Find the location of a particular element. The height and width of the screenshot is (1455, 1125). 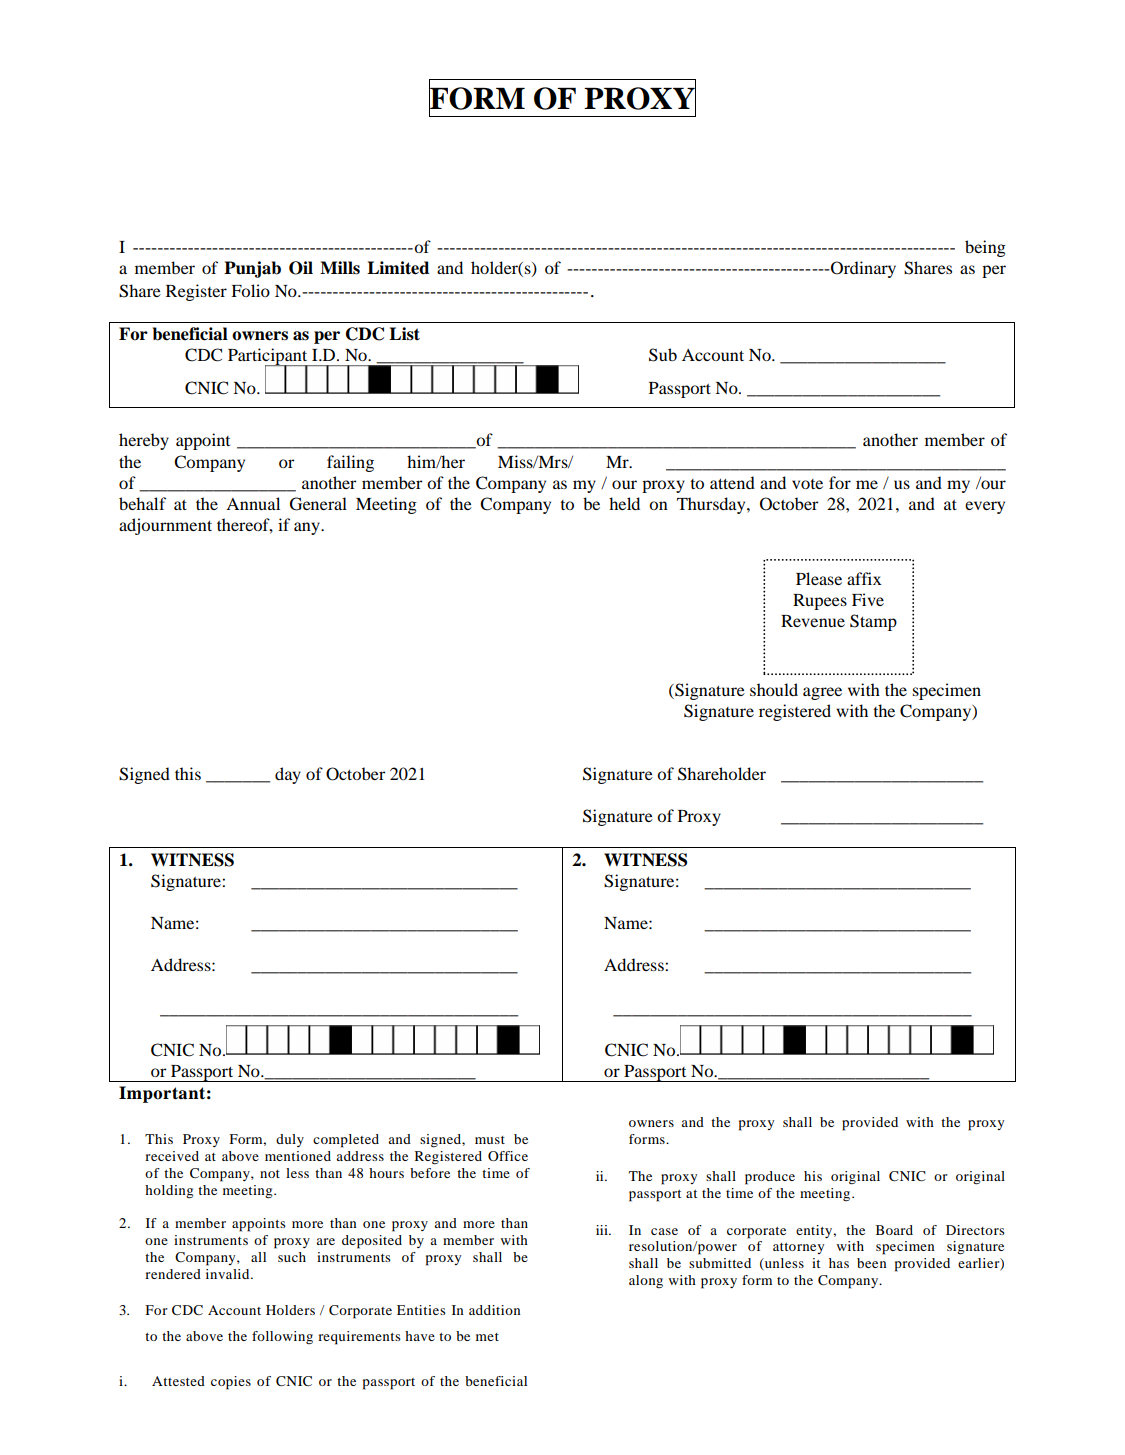

following is located at coordinates (282, 1337).
